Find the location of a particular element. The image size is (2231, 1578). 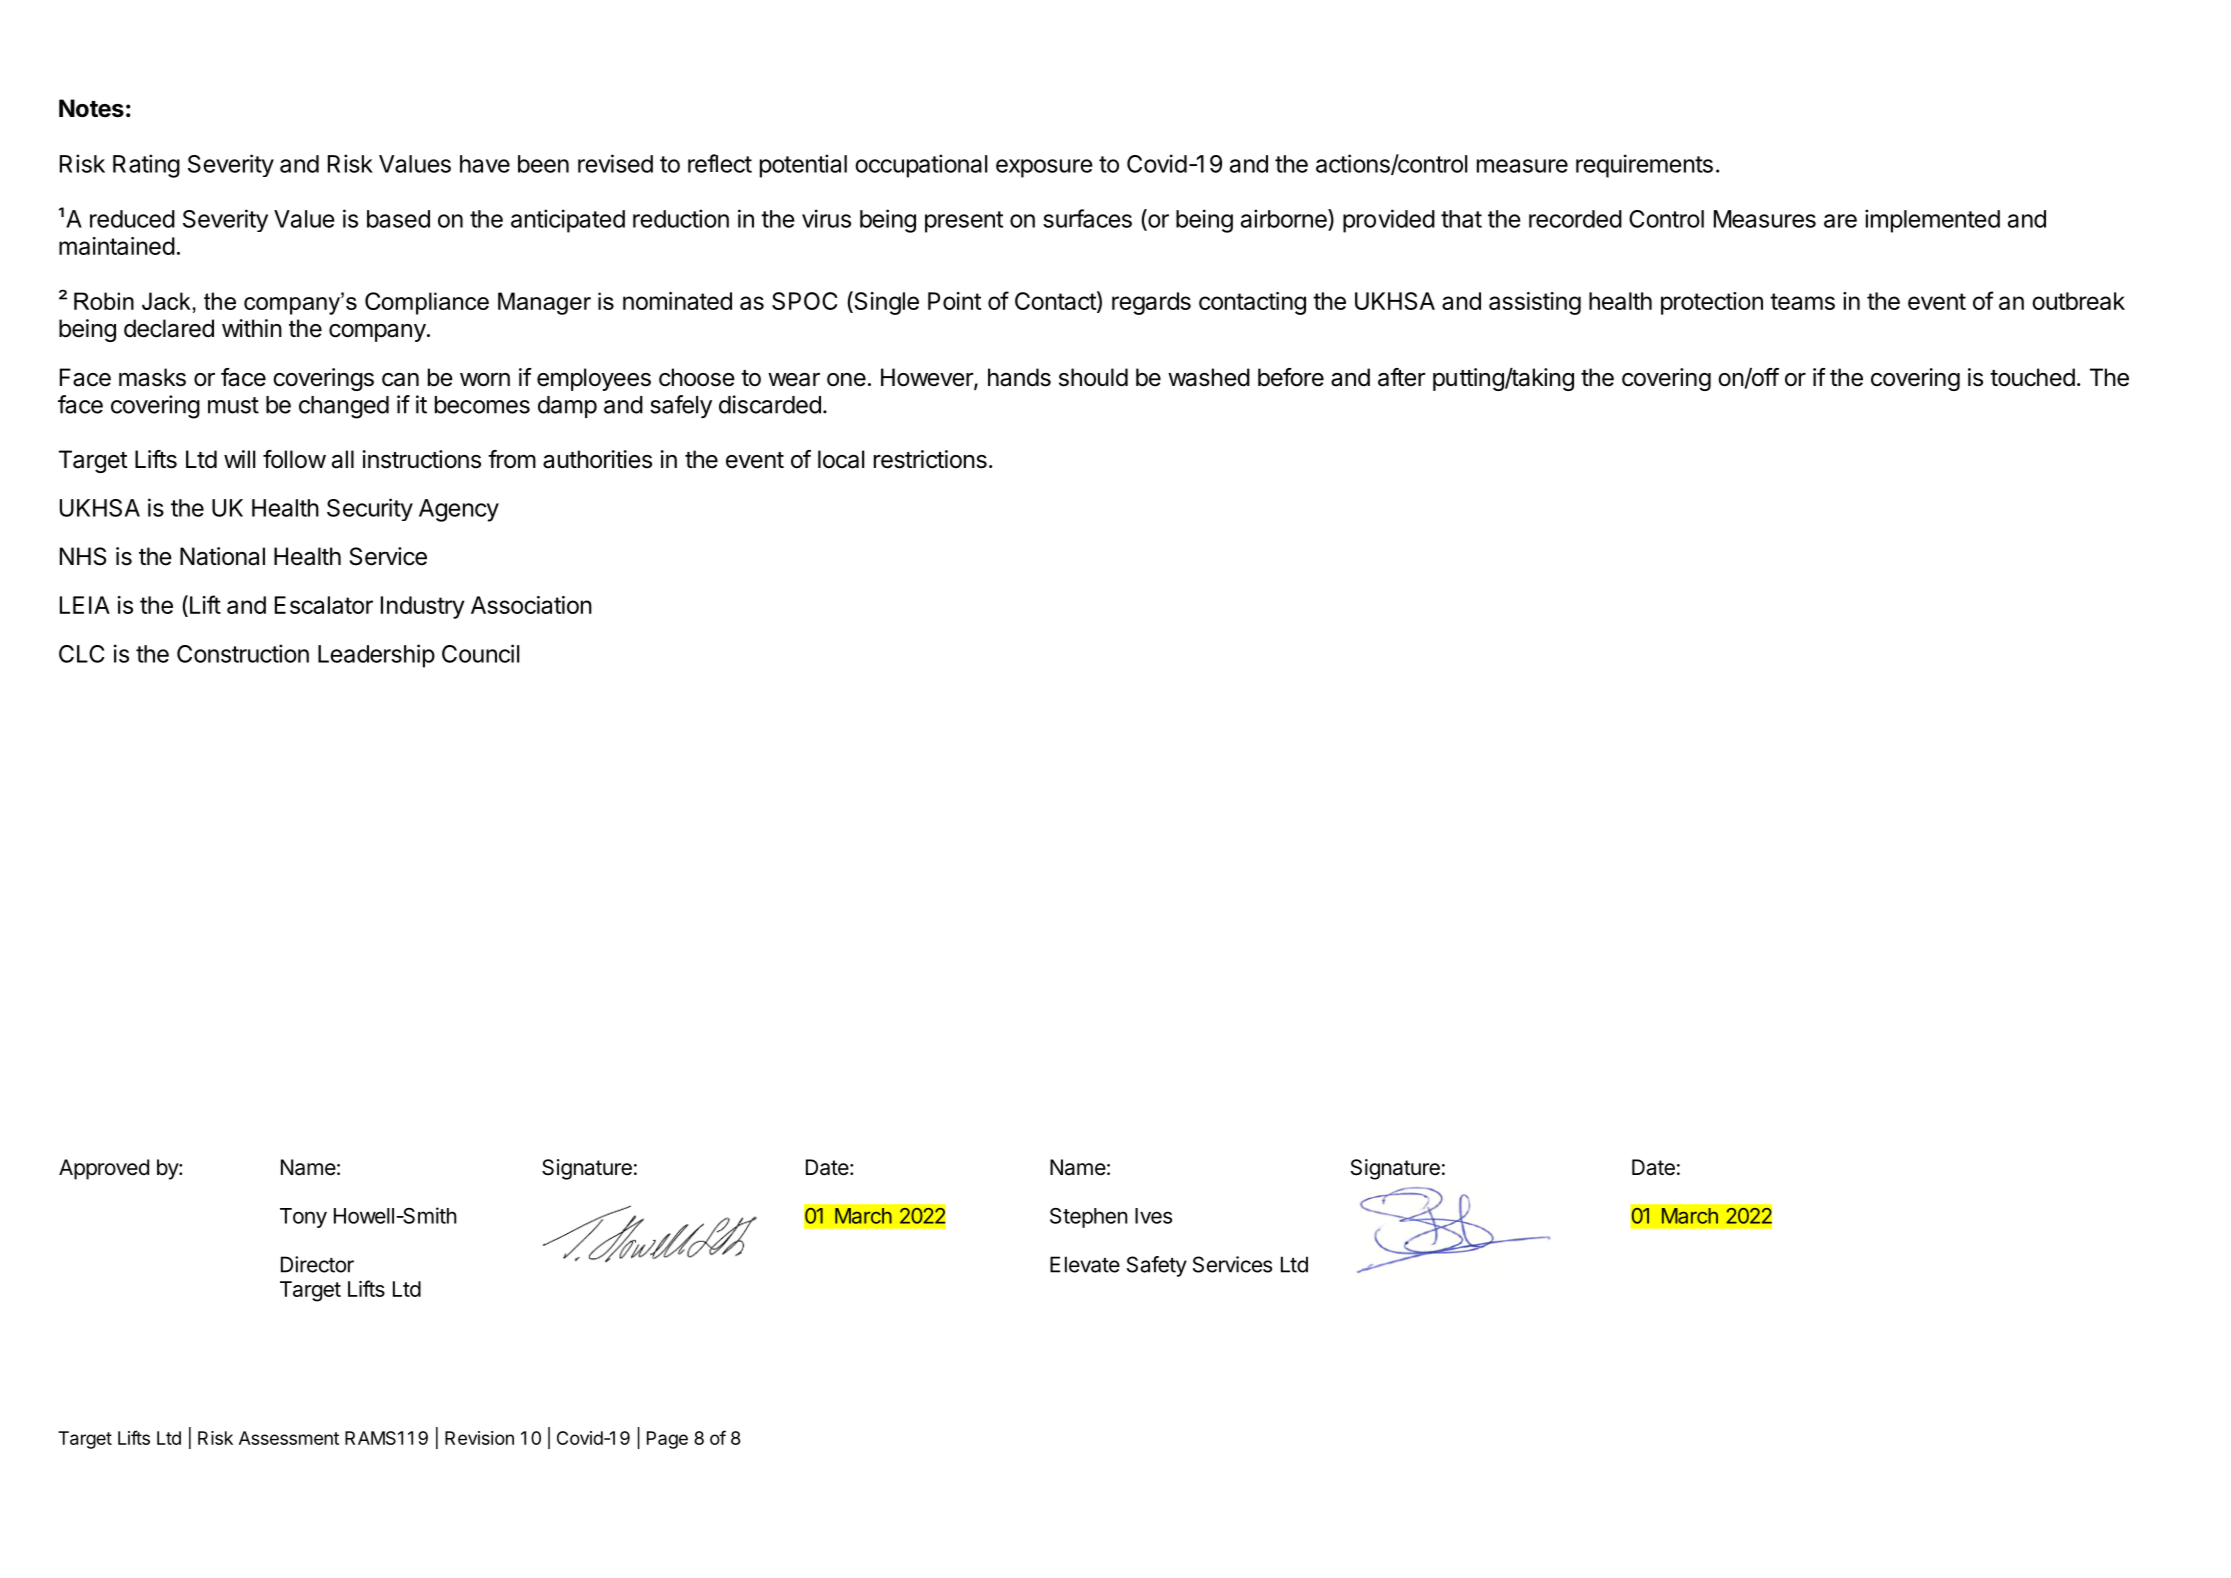

have is located at coordinates (485, 164).
